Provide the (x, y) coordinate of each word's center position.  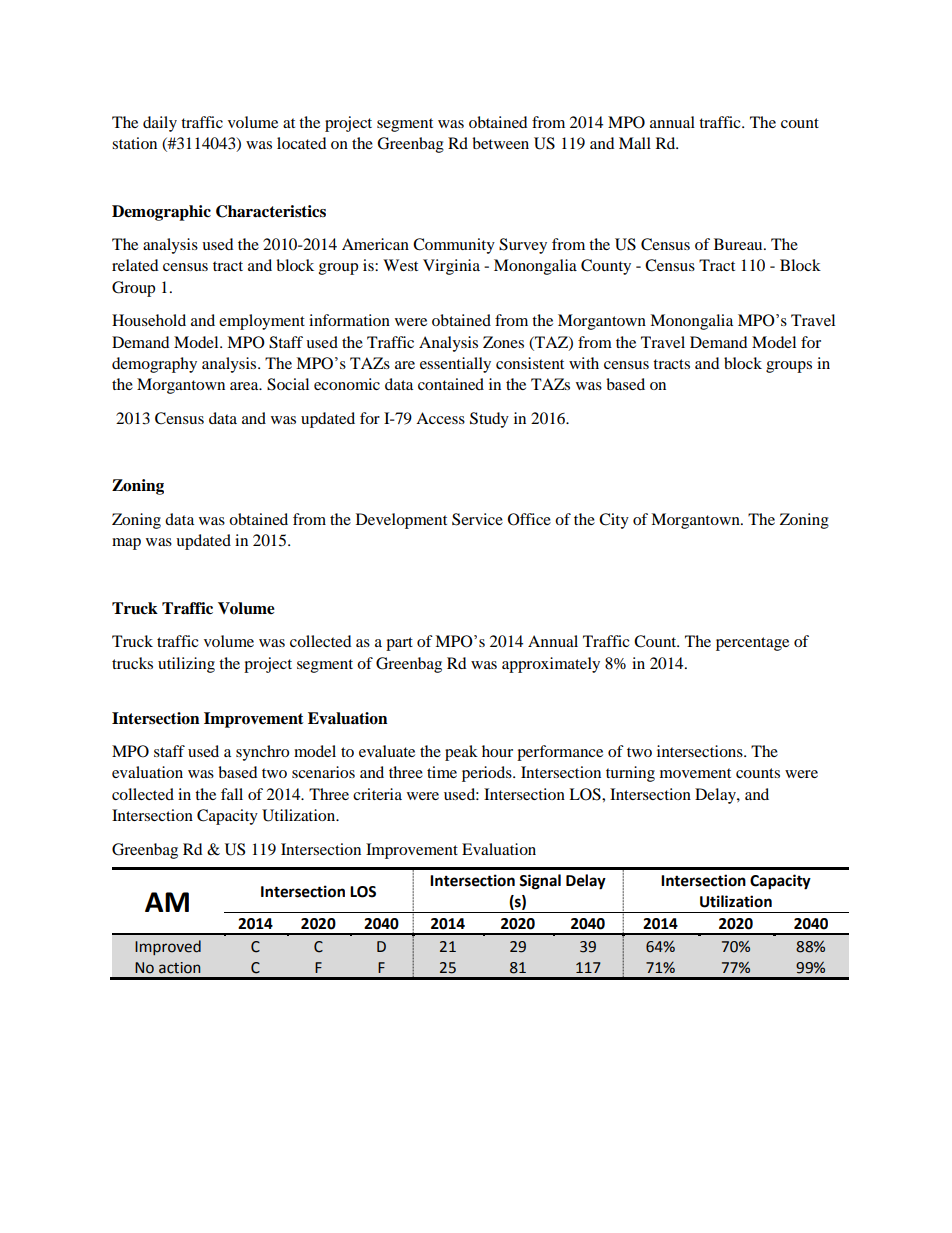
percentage (752, 644)
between (500, 143)
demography (154, 365)
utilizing (186, 665)
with (584, 363)
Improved (168, 947)
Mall (635, 143)
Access (440, 418)
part (399, 644)
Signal (540, 882)
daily (160, 124)
